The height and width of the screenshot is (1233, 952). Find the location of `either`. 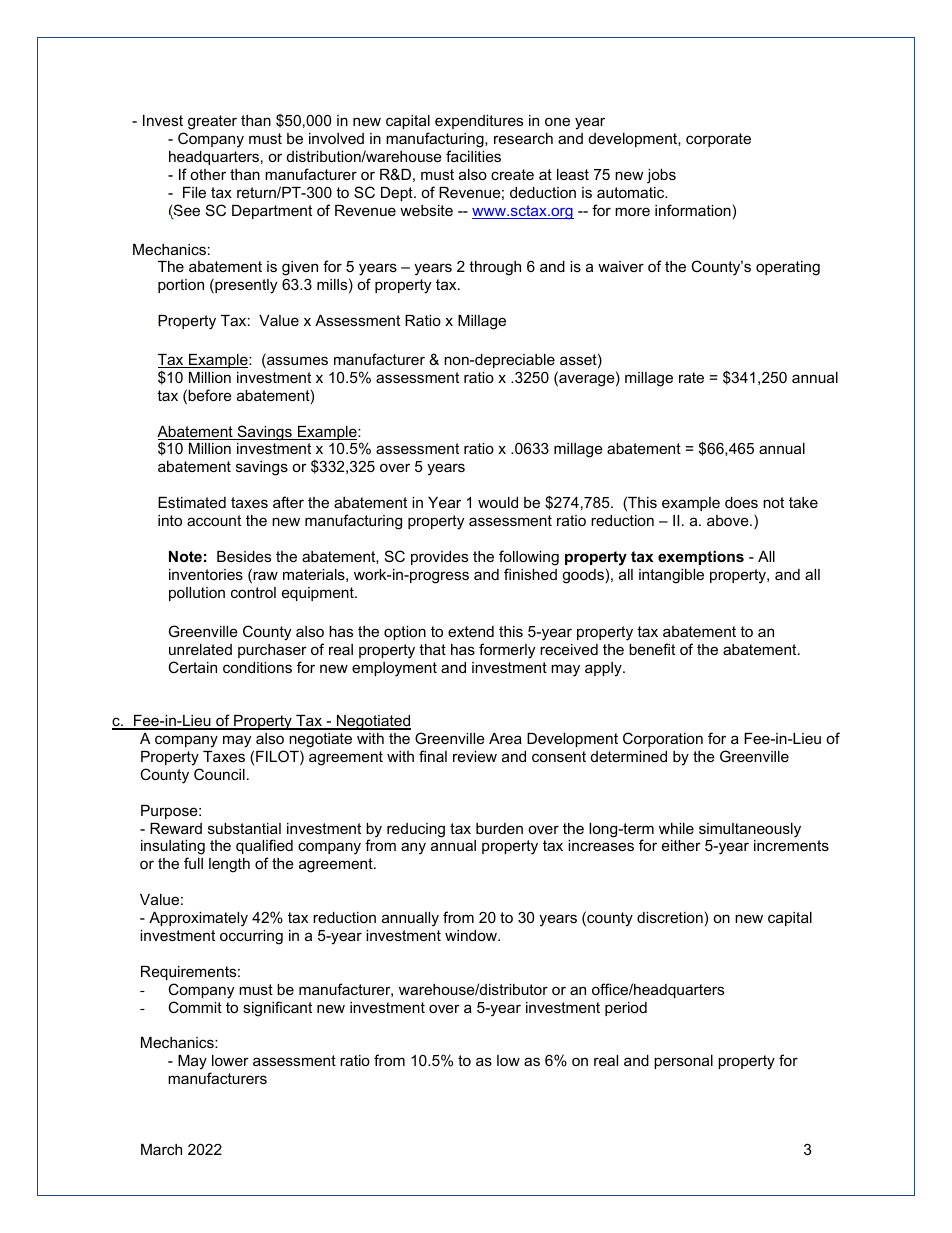

either is located at coordinates (681, 845).
